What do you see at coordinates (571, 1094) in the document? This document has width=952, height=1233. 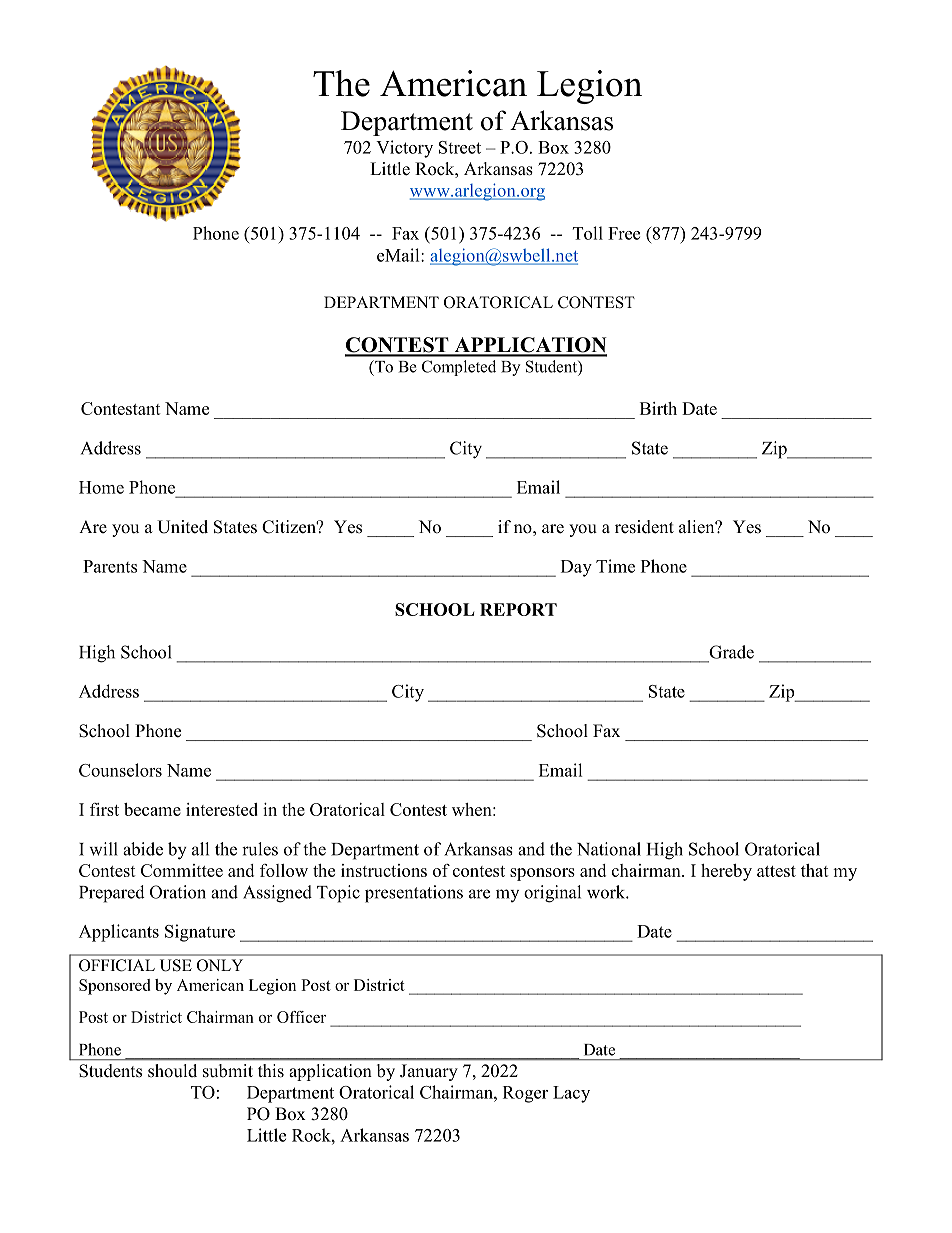 I see `Lacy` at bounding box center [571, 1094].
